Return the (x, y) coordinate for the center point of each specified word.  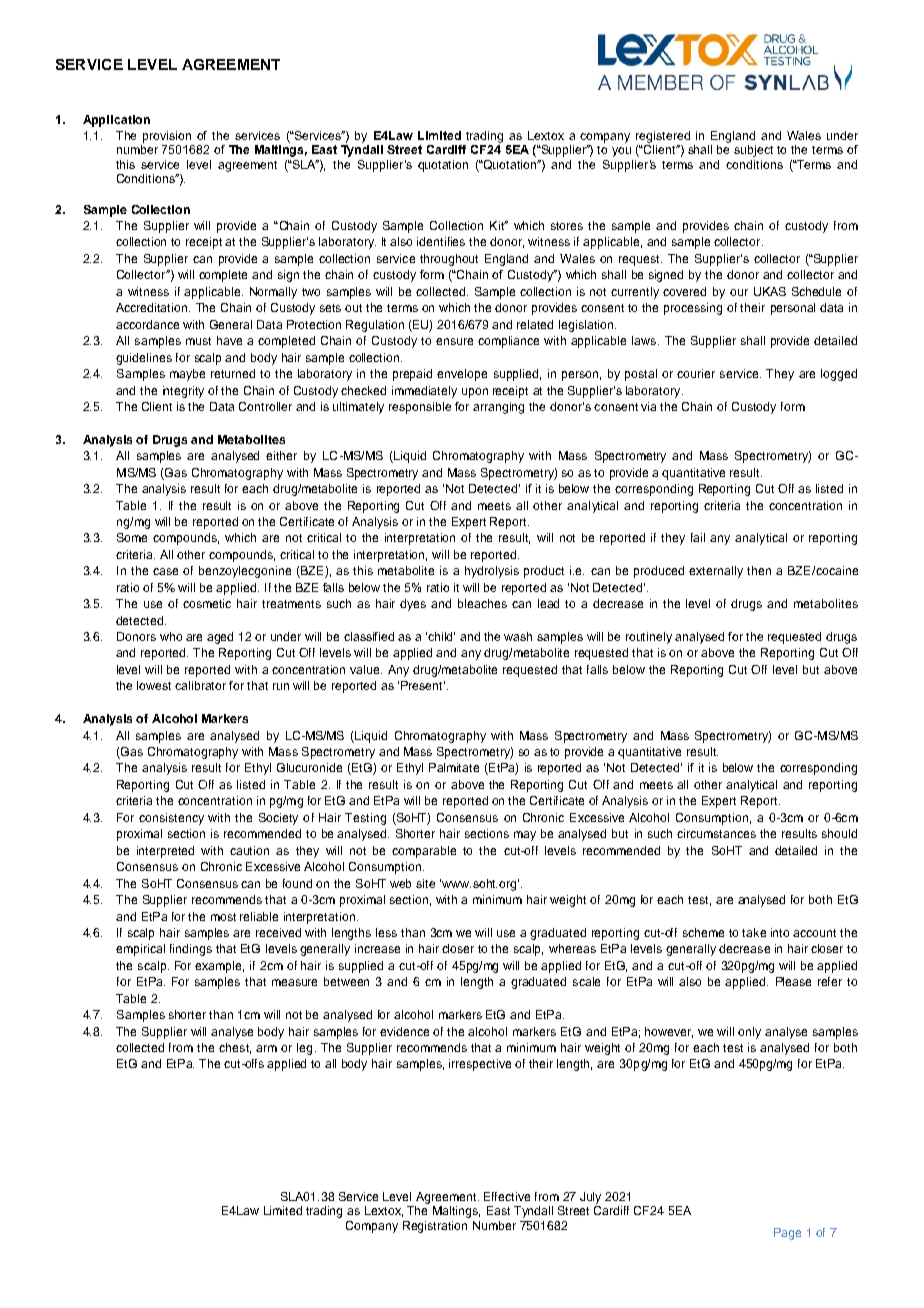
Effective (507, 1196)
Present (423, 685)
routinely (649, 638)
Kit (498, 225)
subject (753, 151)
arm (266, 1048)
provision (167, 137)
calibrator (200, 685)
